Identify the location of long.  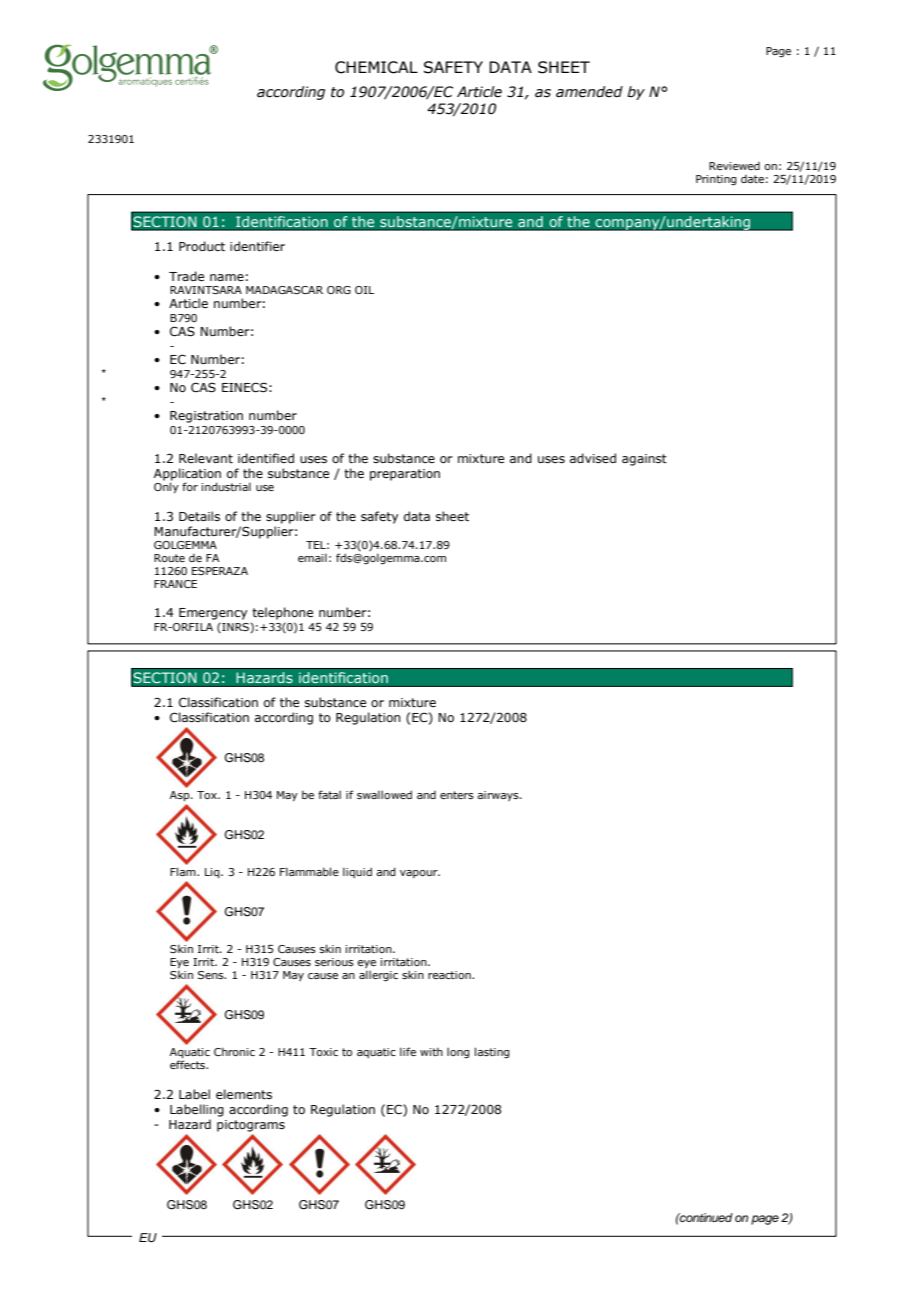
(458, 1053).
